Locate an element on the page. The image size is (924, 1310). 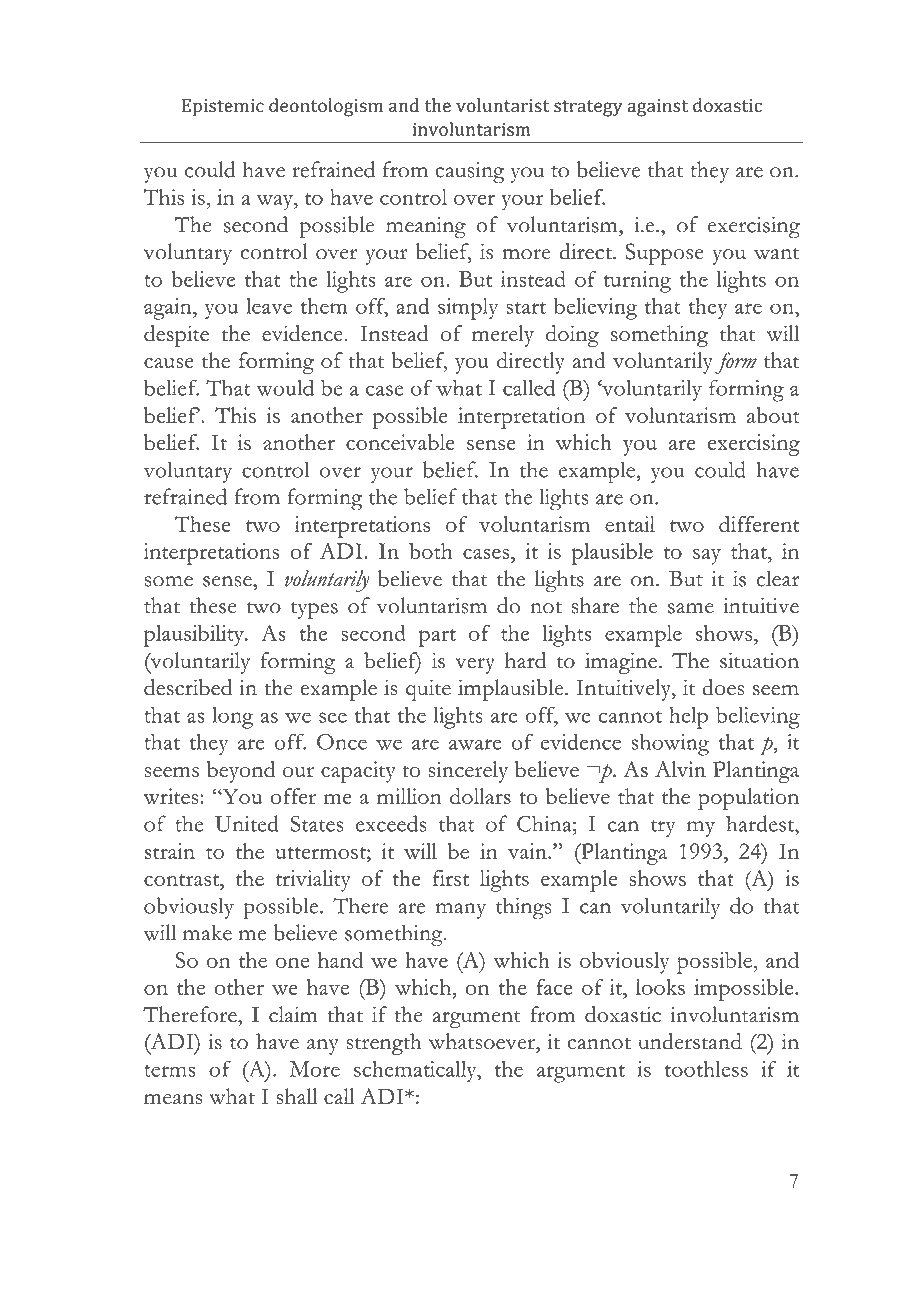
shall is located at coordinates (296, 1096).
